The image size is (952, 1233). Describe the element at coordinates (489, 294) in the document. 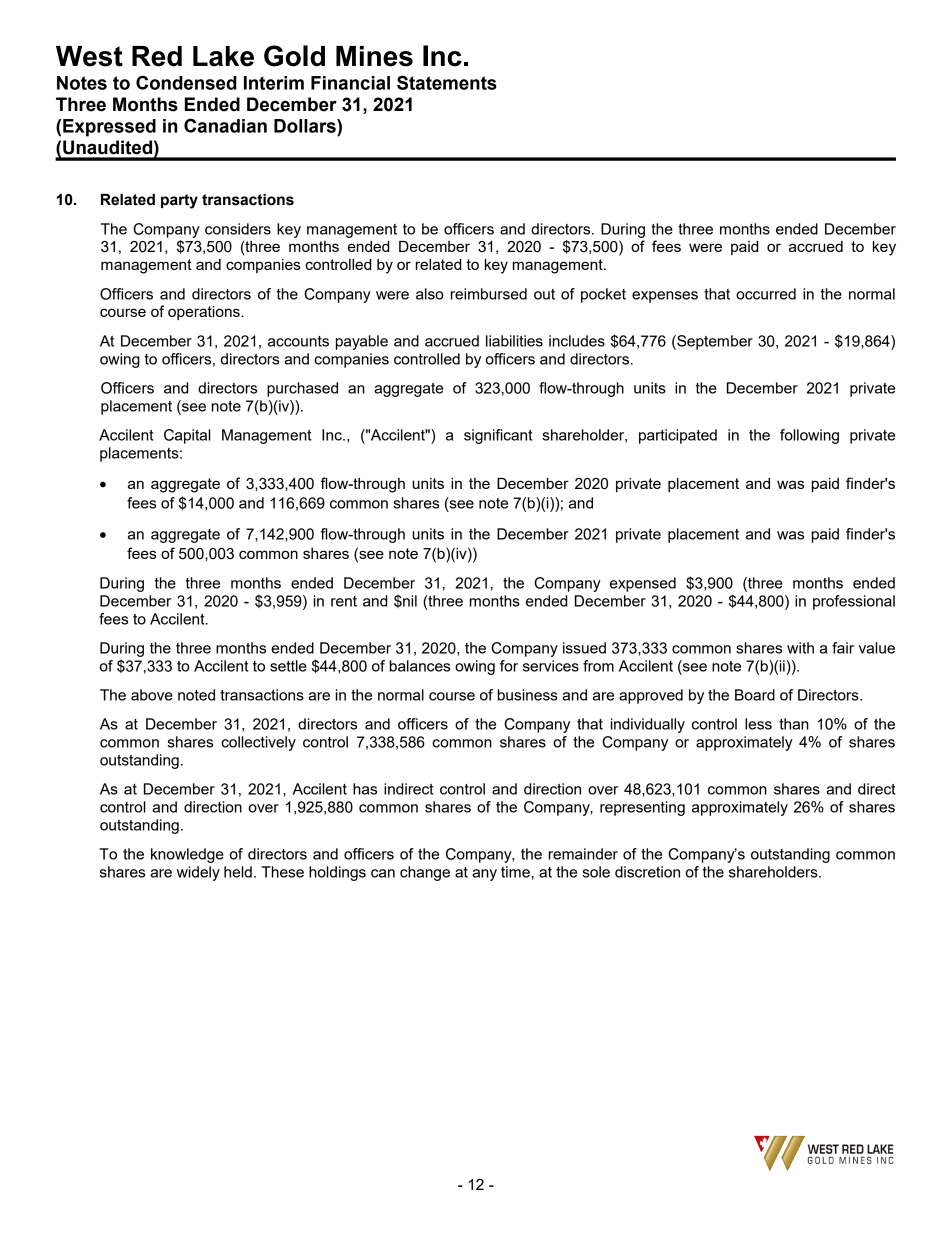

I see `reimbursed` at that location.
